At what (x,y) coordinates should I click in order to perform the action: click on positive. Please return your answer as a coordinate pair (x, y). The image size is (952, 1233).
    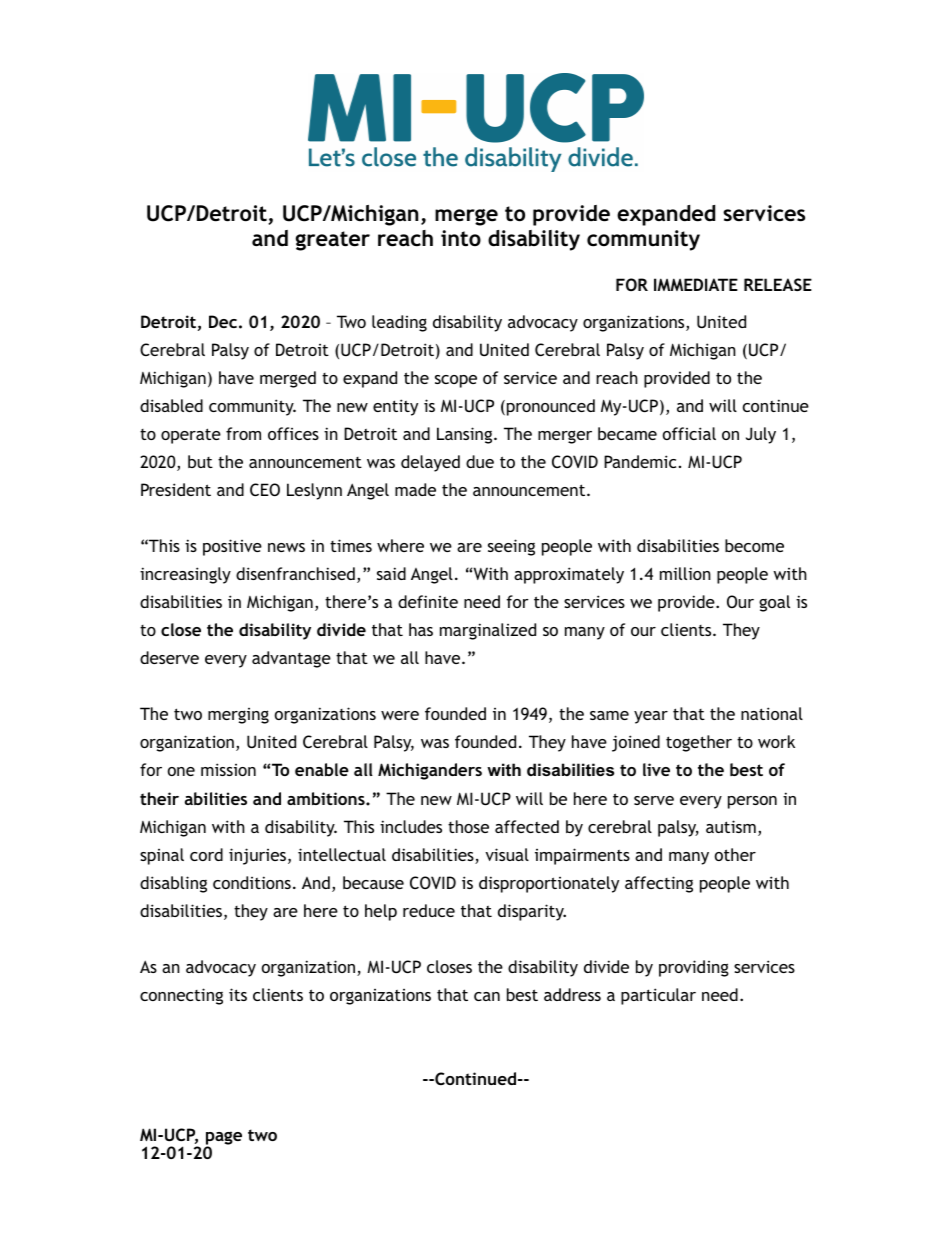
    Looking at the image, I should click on (232, 547).
